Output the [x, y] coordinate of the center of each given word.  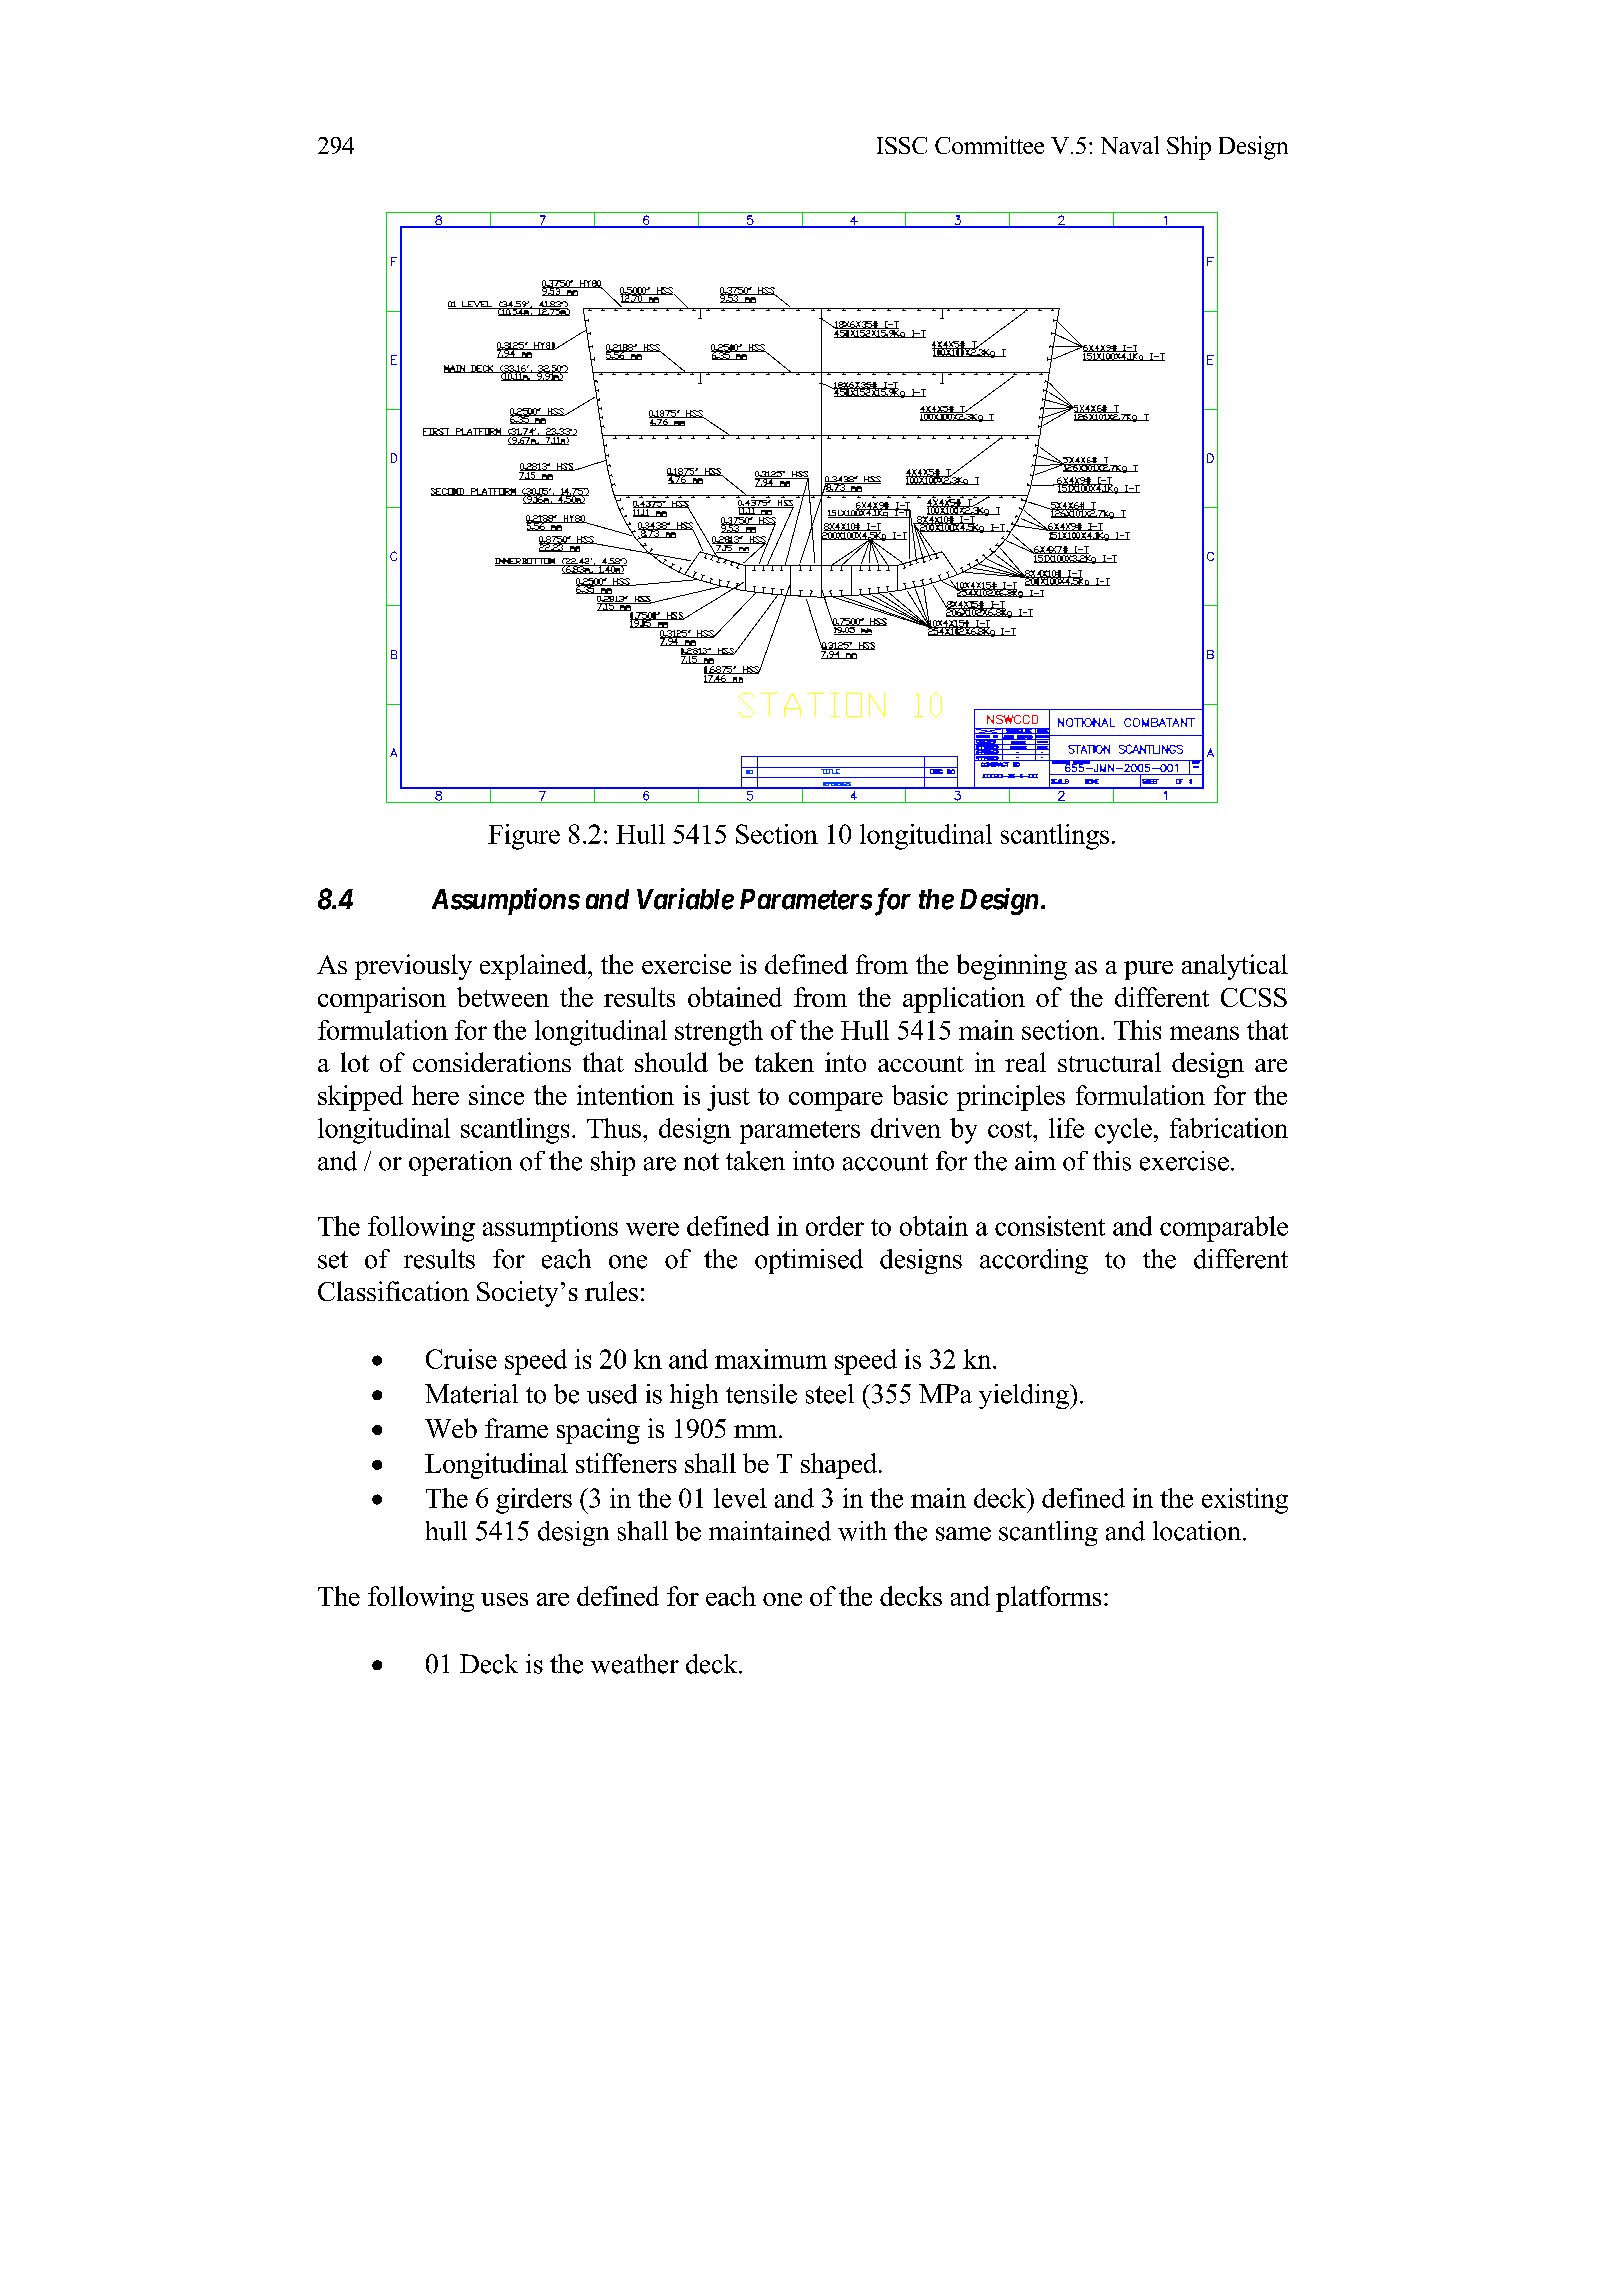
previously [413, 967]
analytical [1235, 967]
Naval [1130, 145]
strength [719, 1033]
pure [1148, 970]
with [862, 1531]
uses [504, 1599]
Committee [989, 145]
